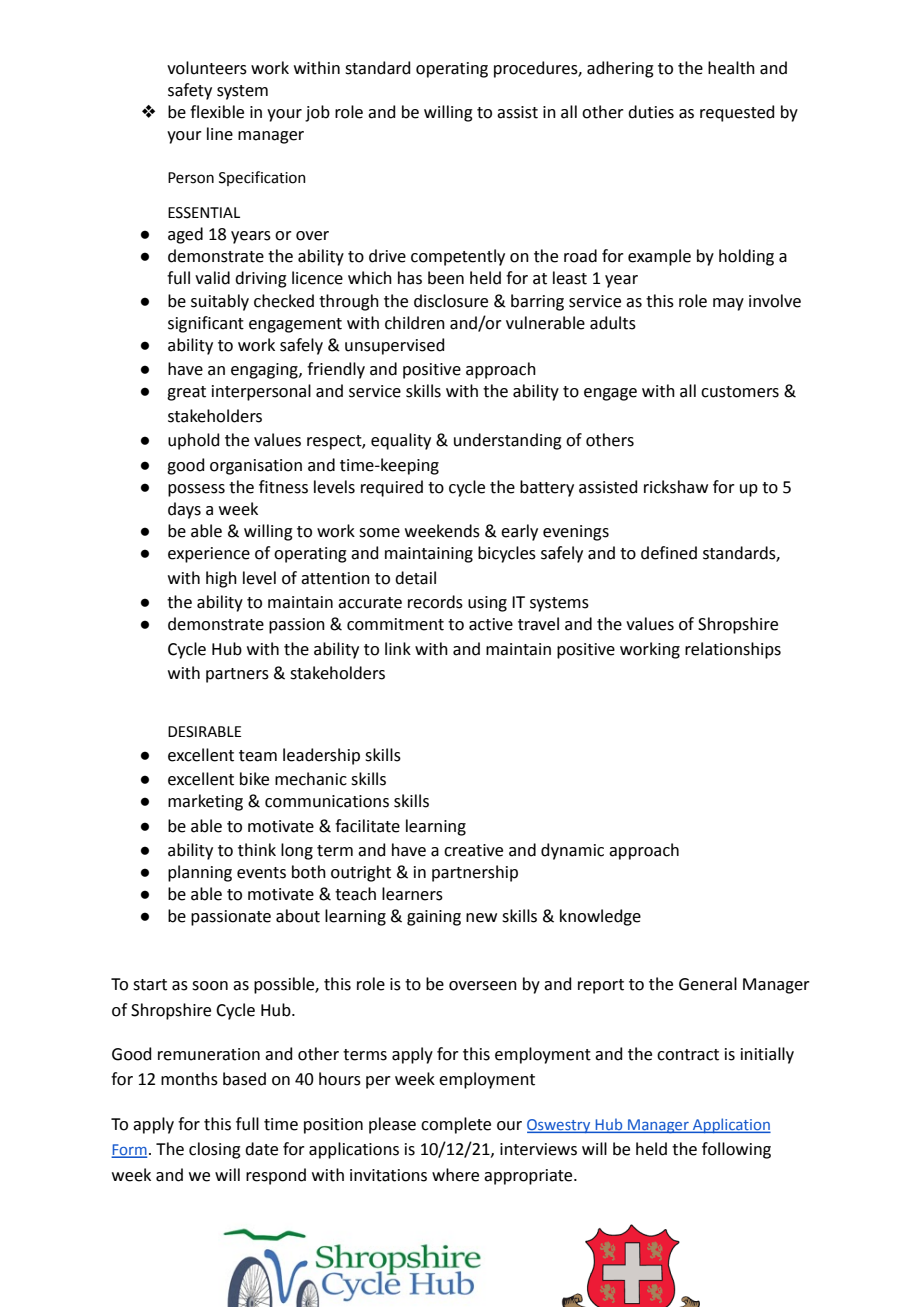  I want to click on records, so click(435, 602).
